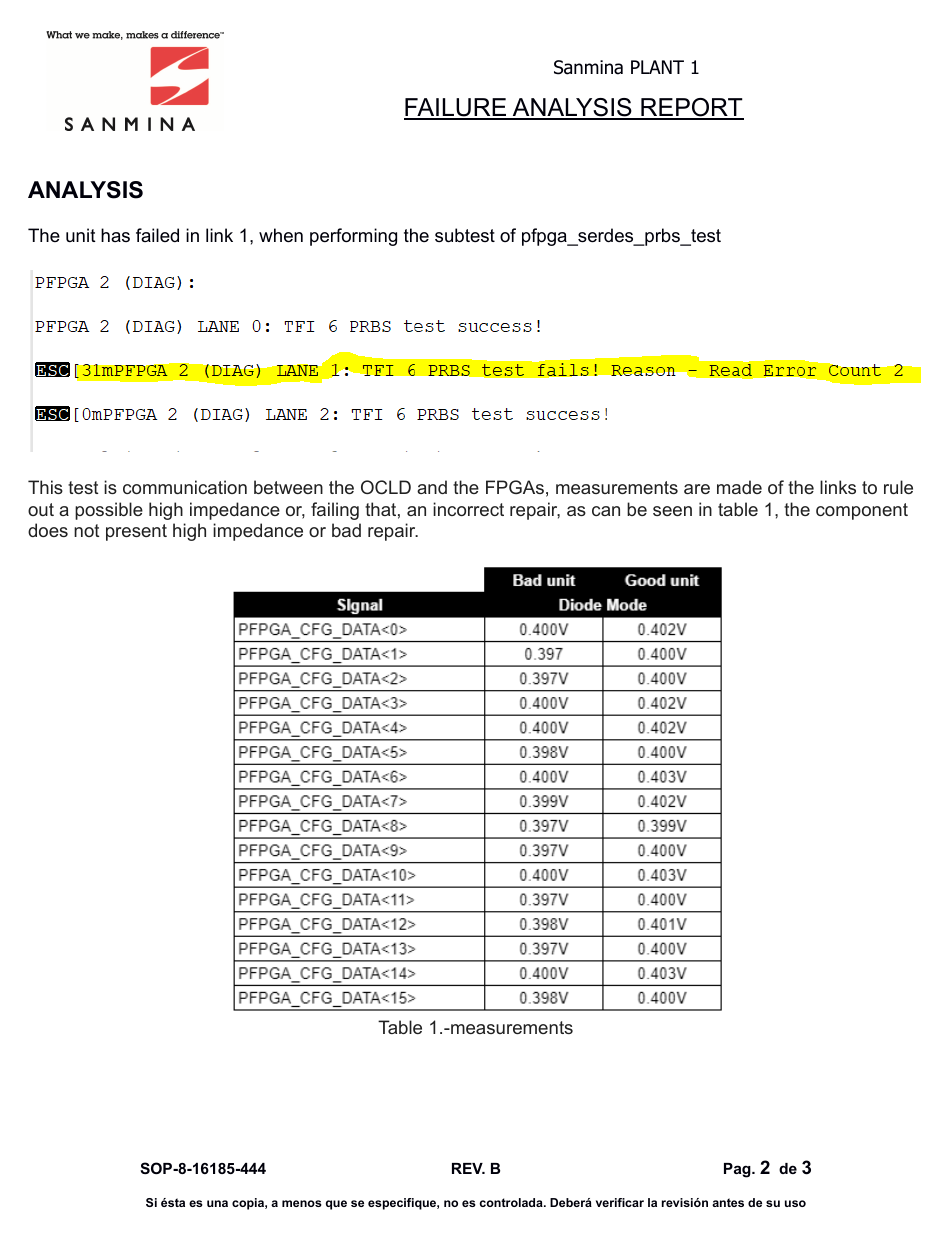  Describe the element at coordinates (728, 1202) in the screenshot. I see `antes` at that location.
